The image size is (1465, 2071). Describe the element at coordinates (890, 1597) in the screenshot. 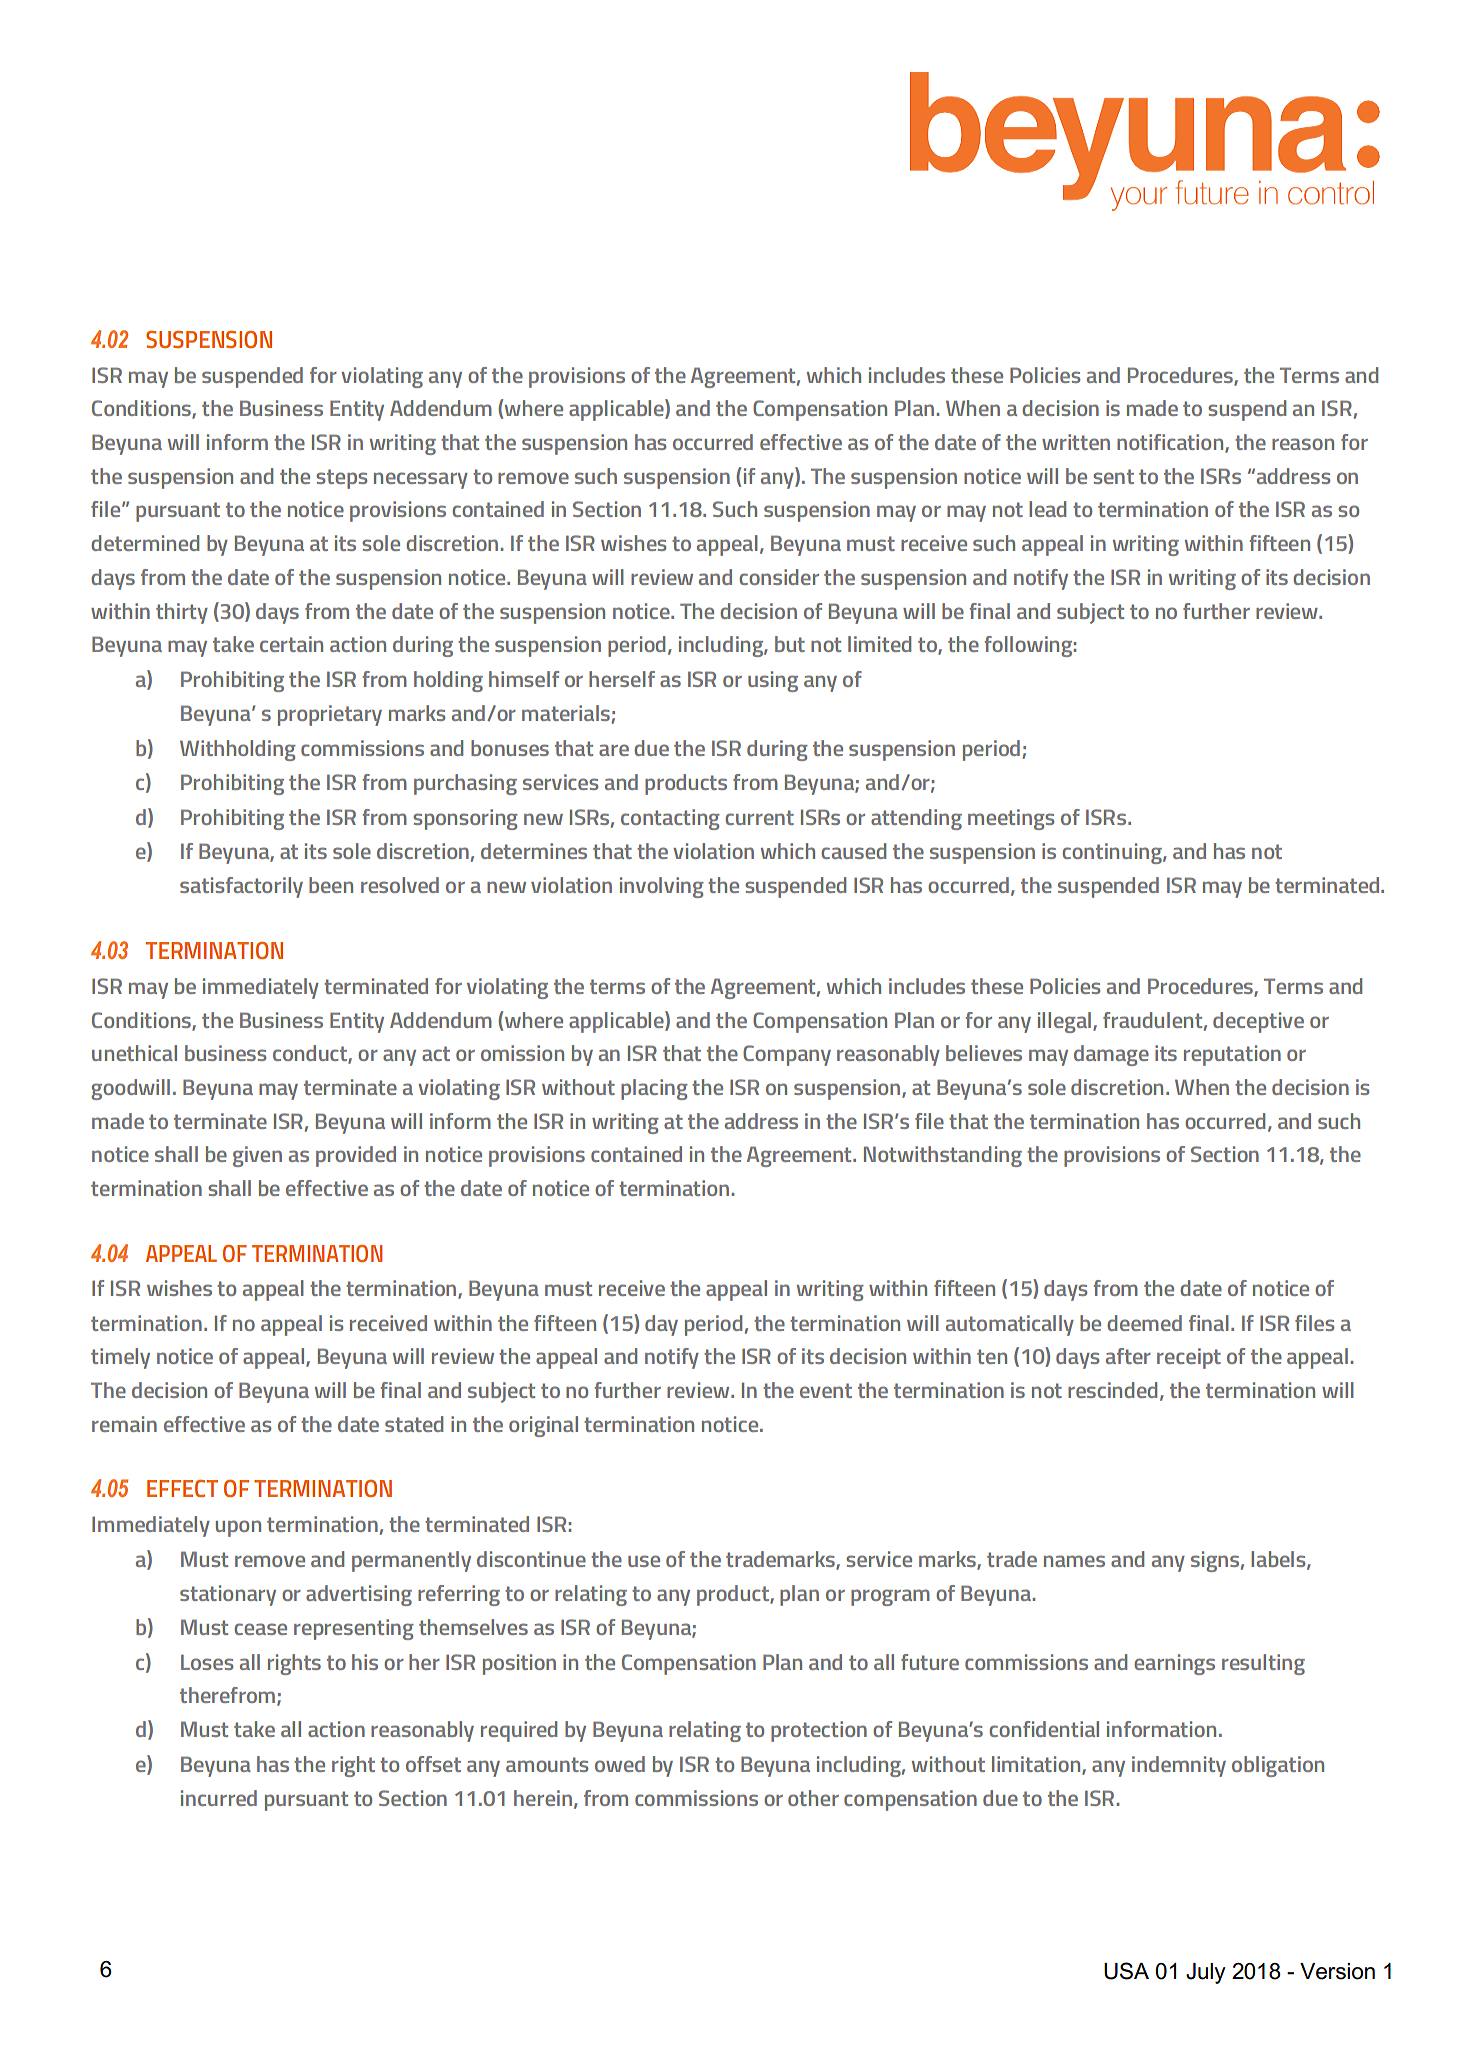

I see `program` at that location.
